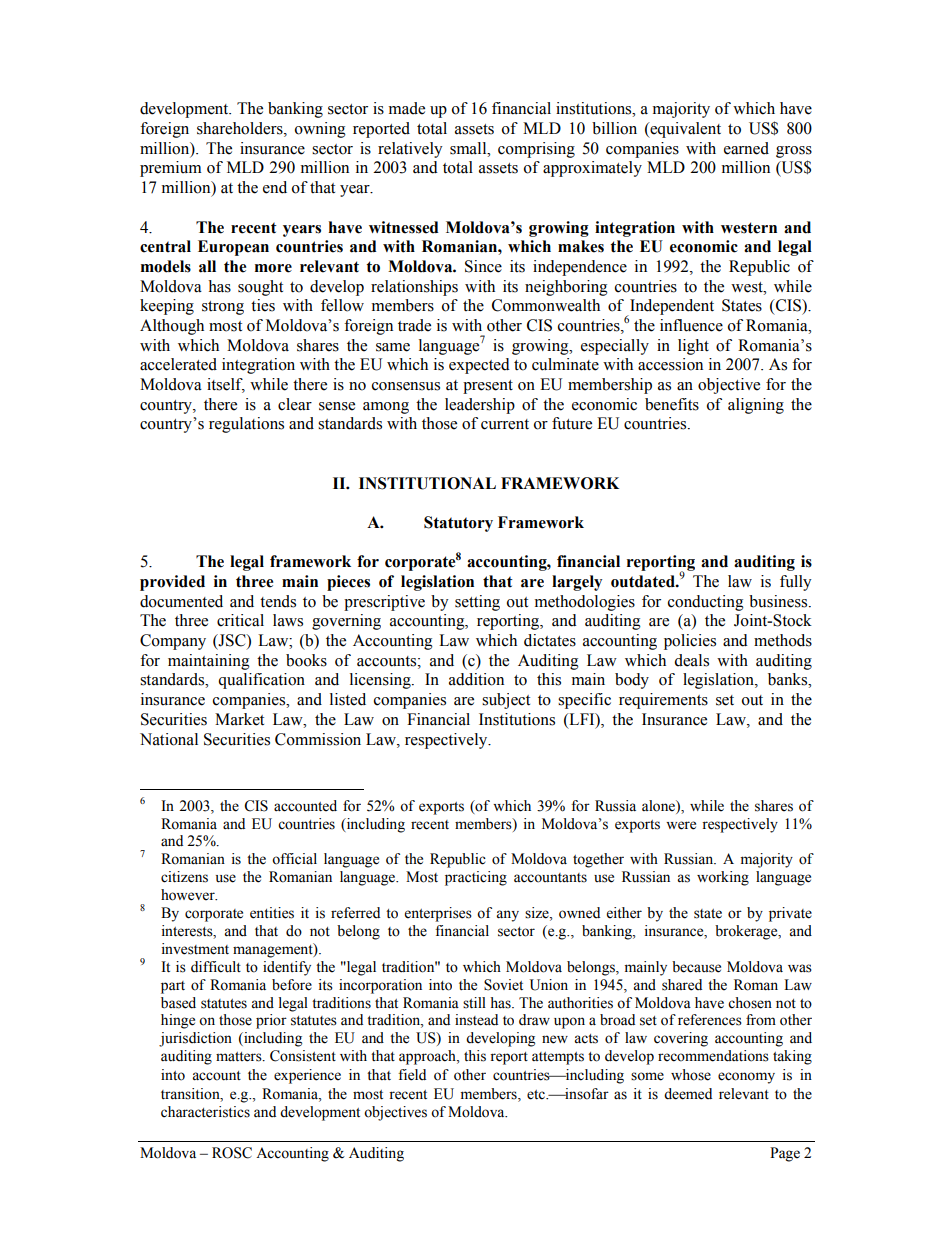  Describe the element at coordinates (171, 169) in the document. I see `premium` at that location.
